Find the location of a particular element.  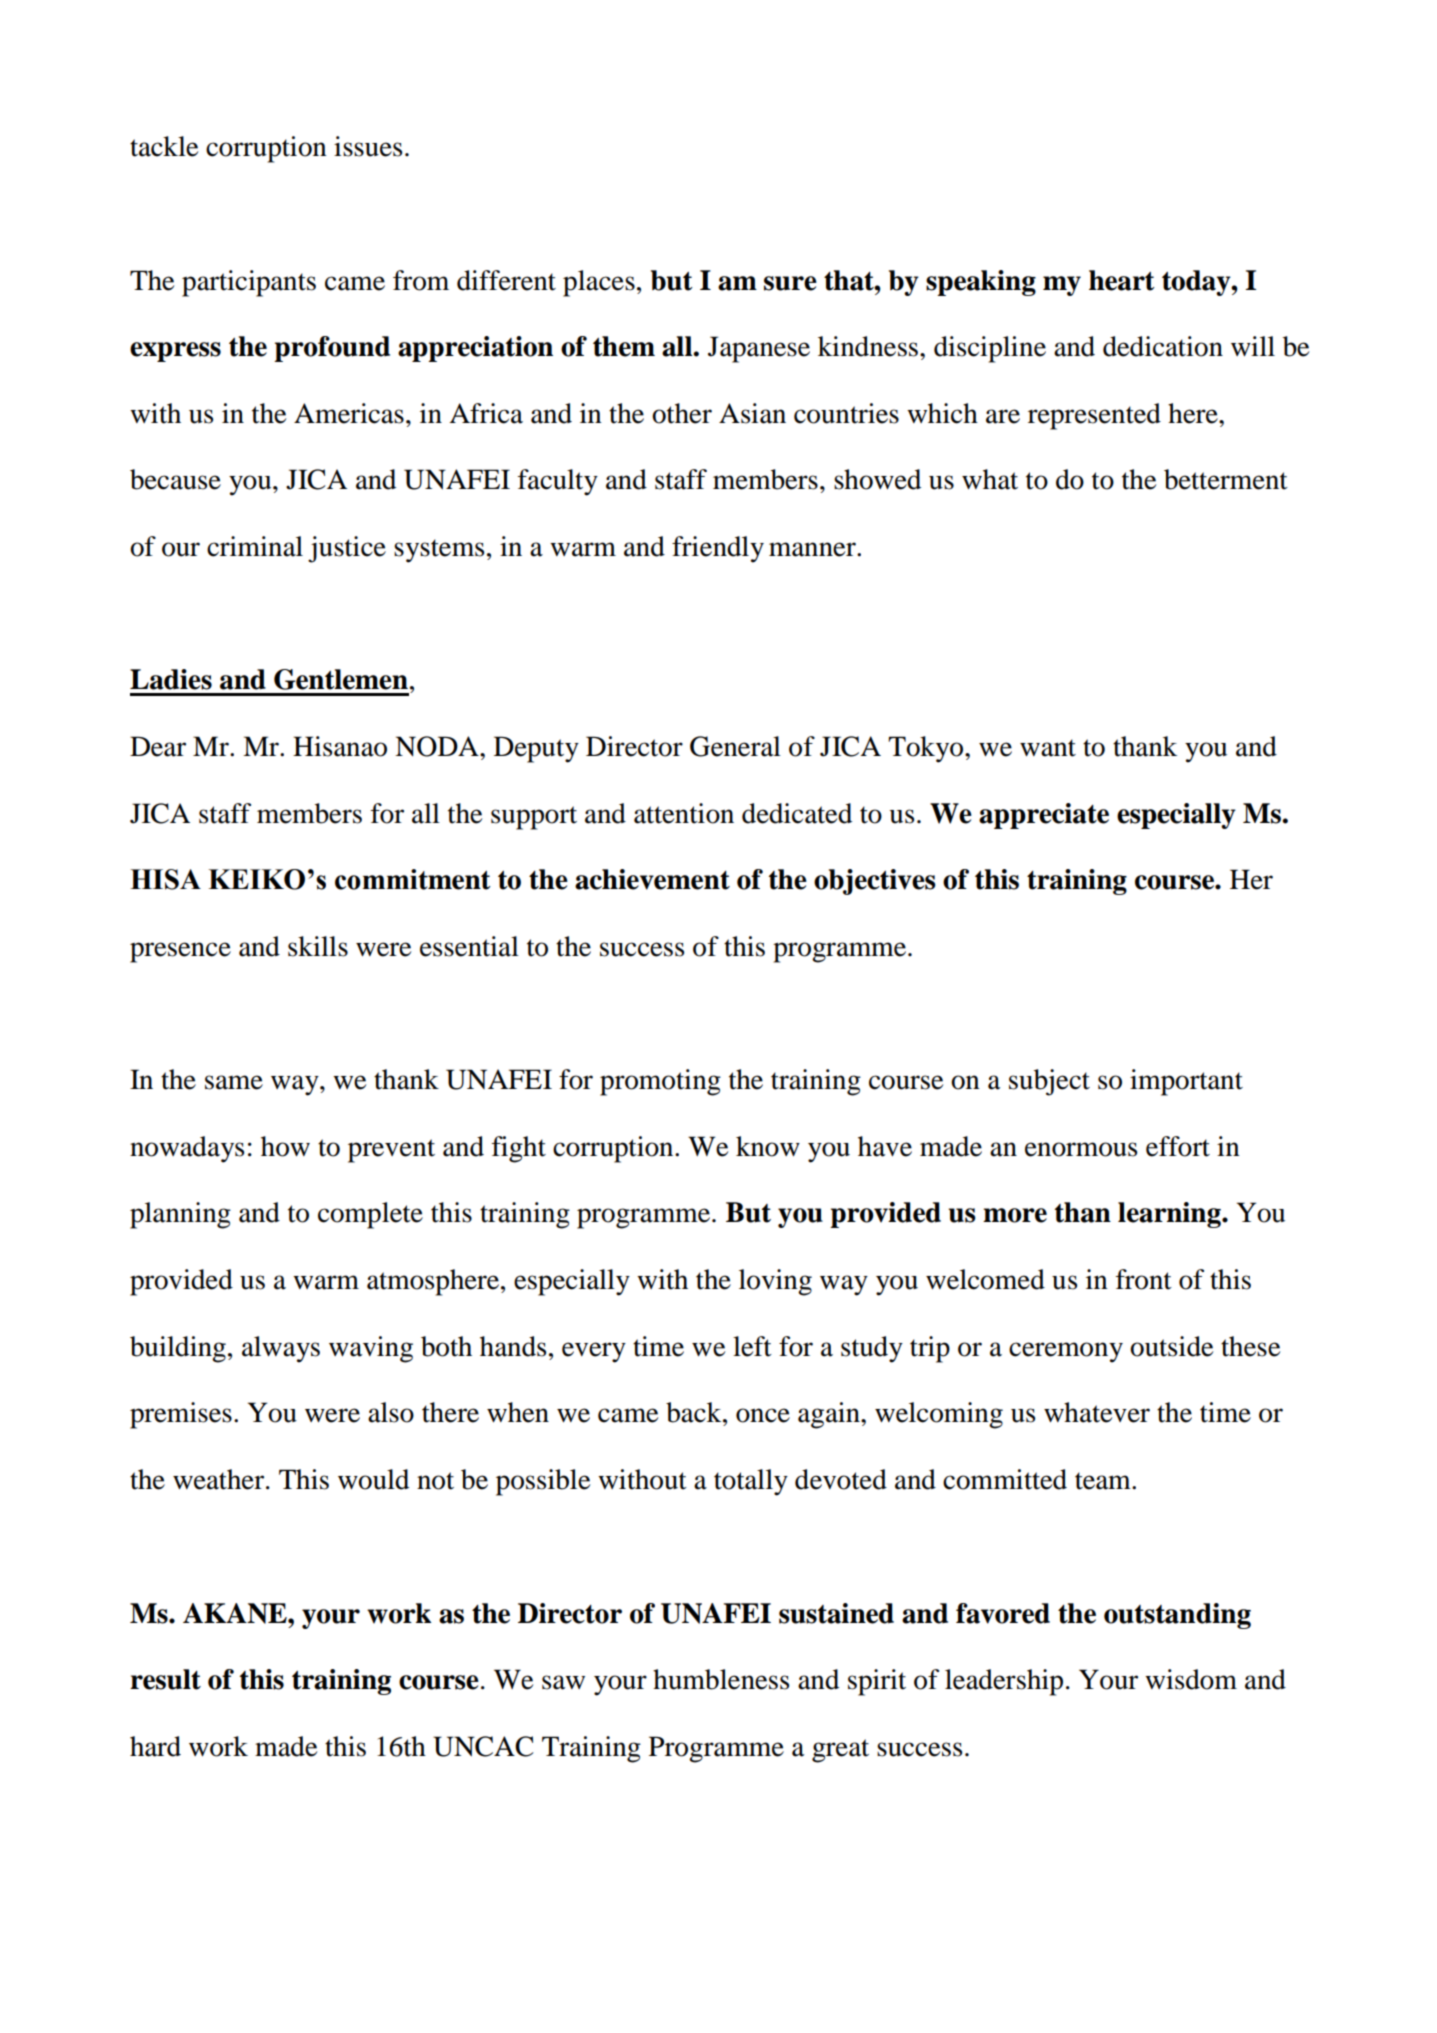

sure is located at coordinates (790, 283).
